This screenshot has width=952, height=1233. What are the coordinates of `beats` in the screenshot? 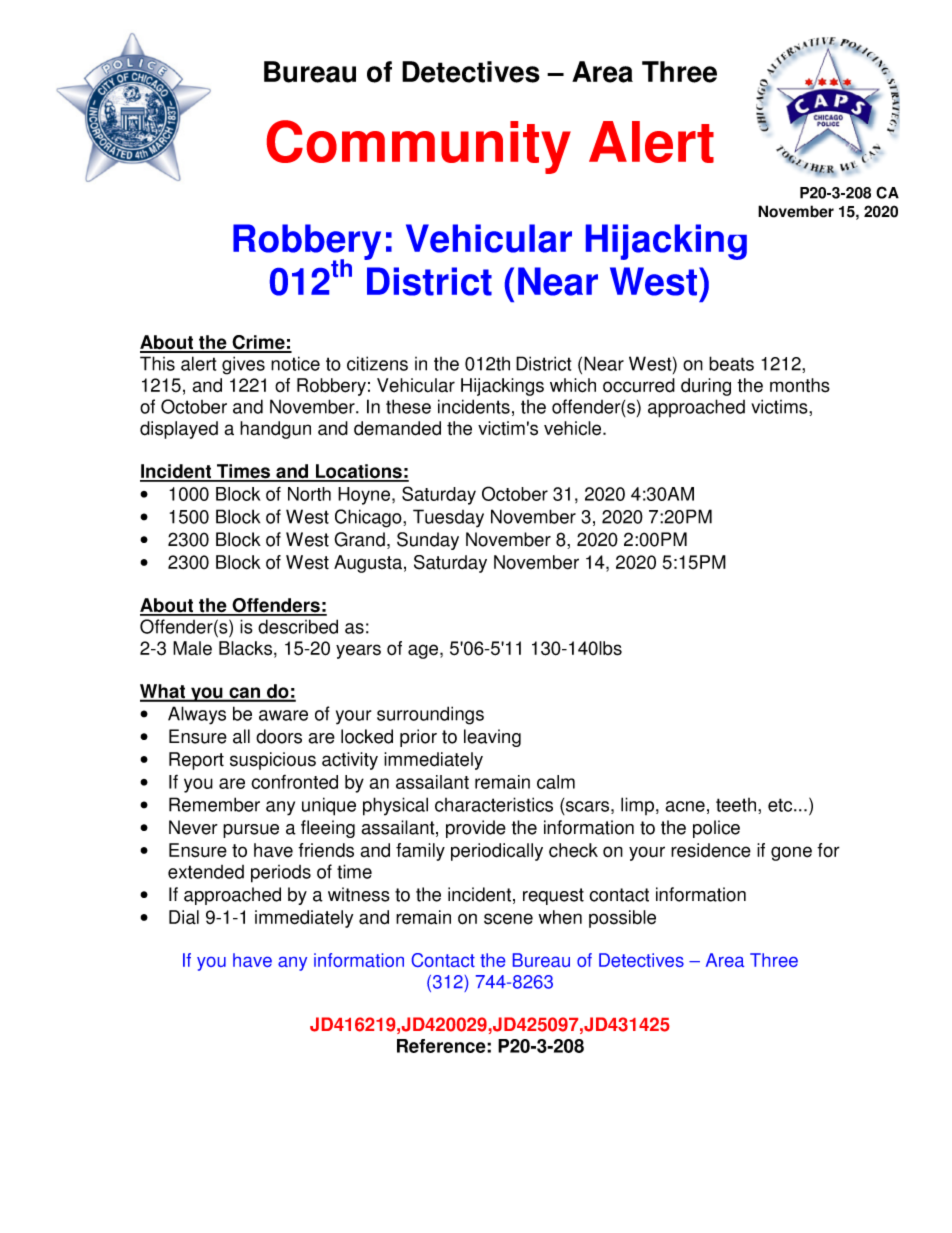 It's located at (731, 363).
